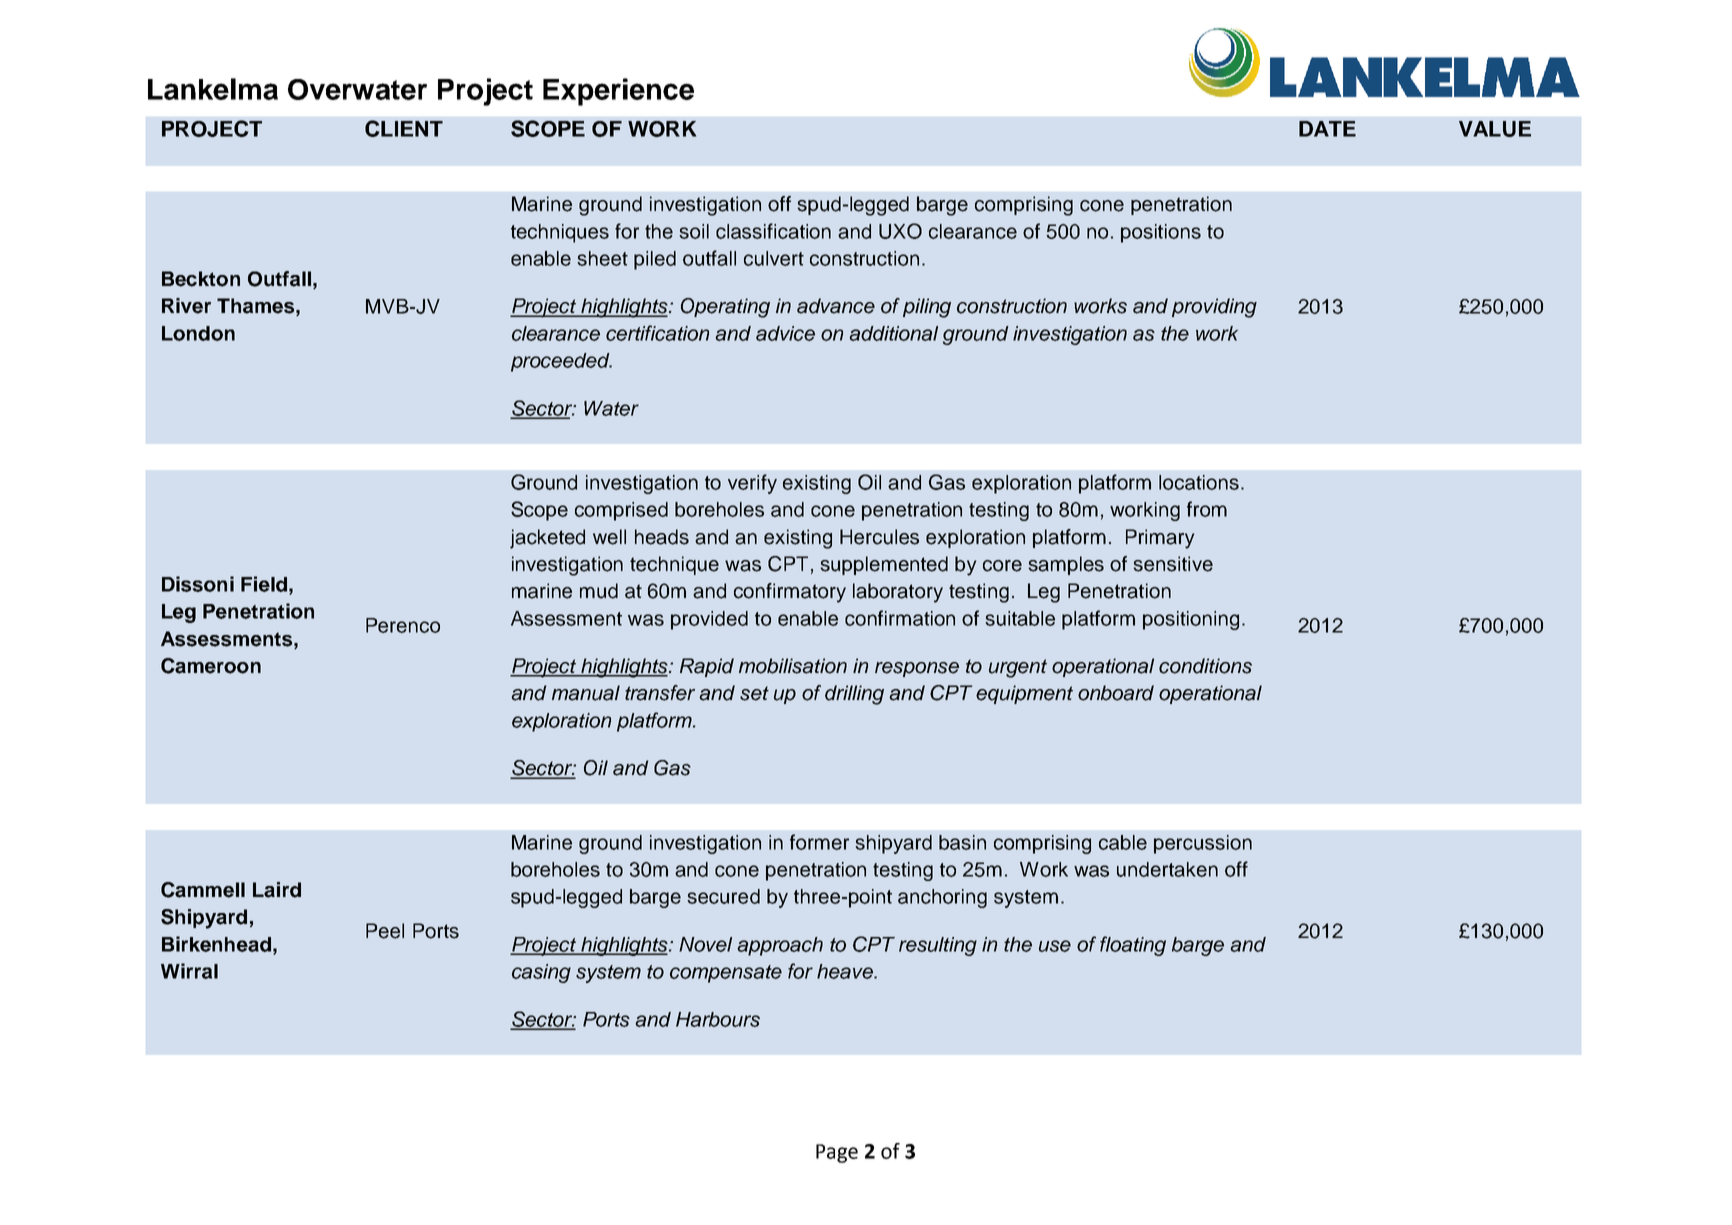  I want to click on Page, so click(837, 1153).
